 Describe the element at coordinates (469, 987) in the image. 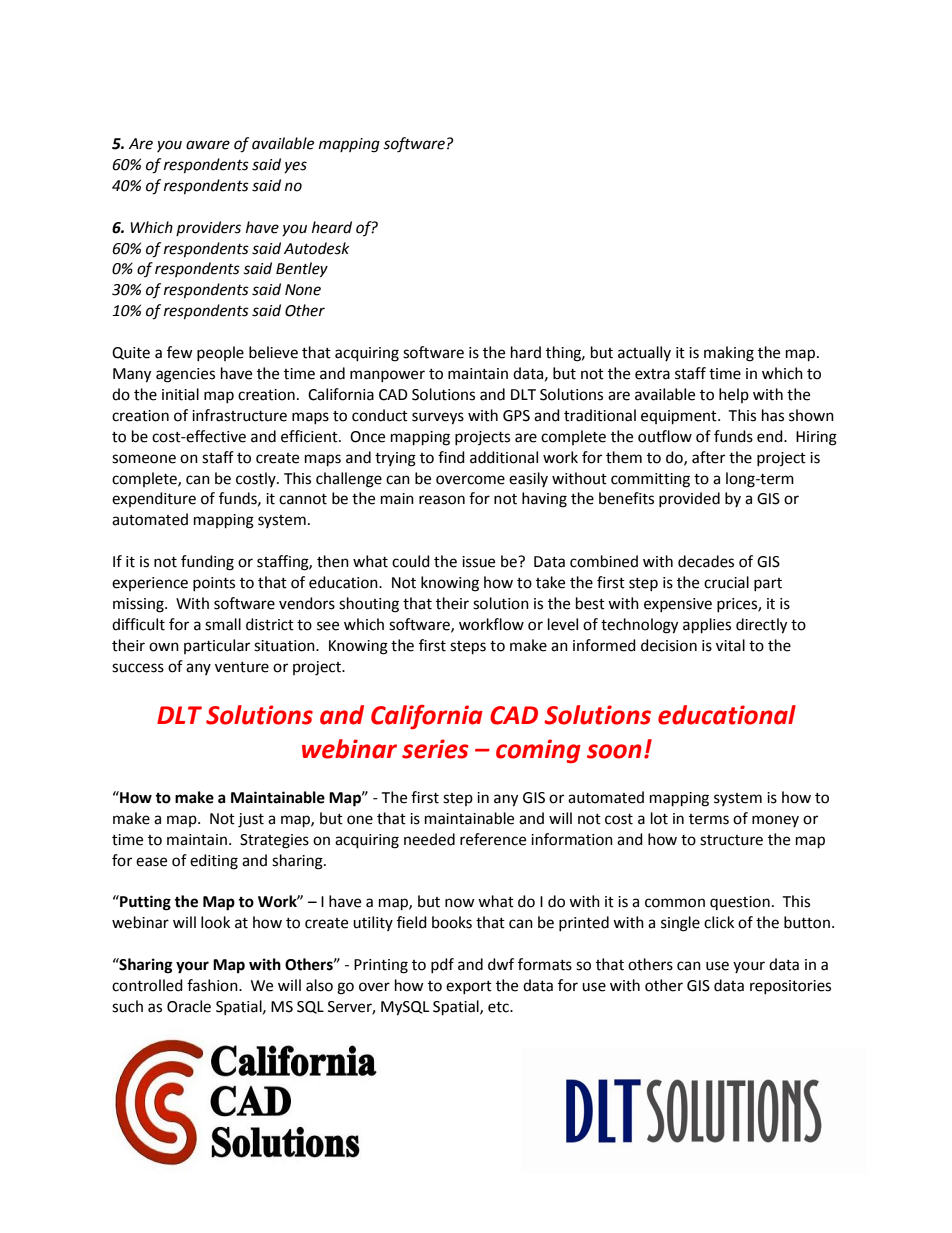

I see `export` at that location.
